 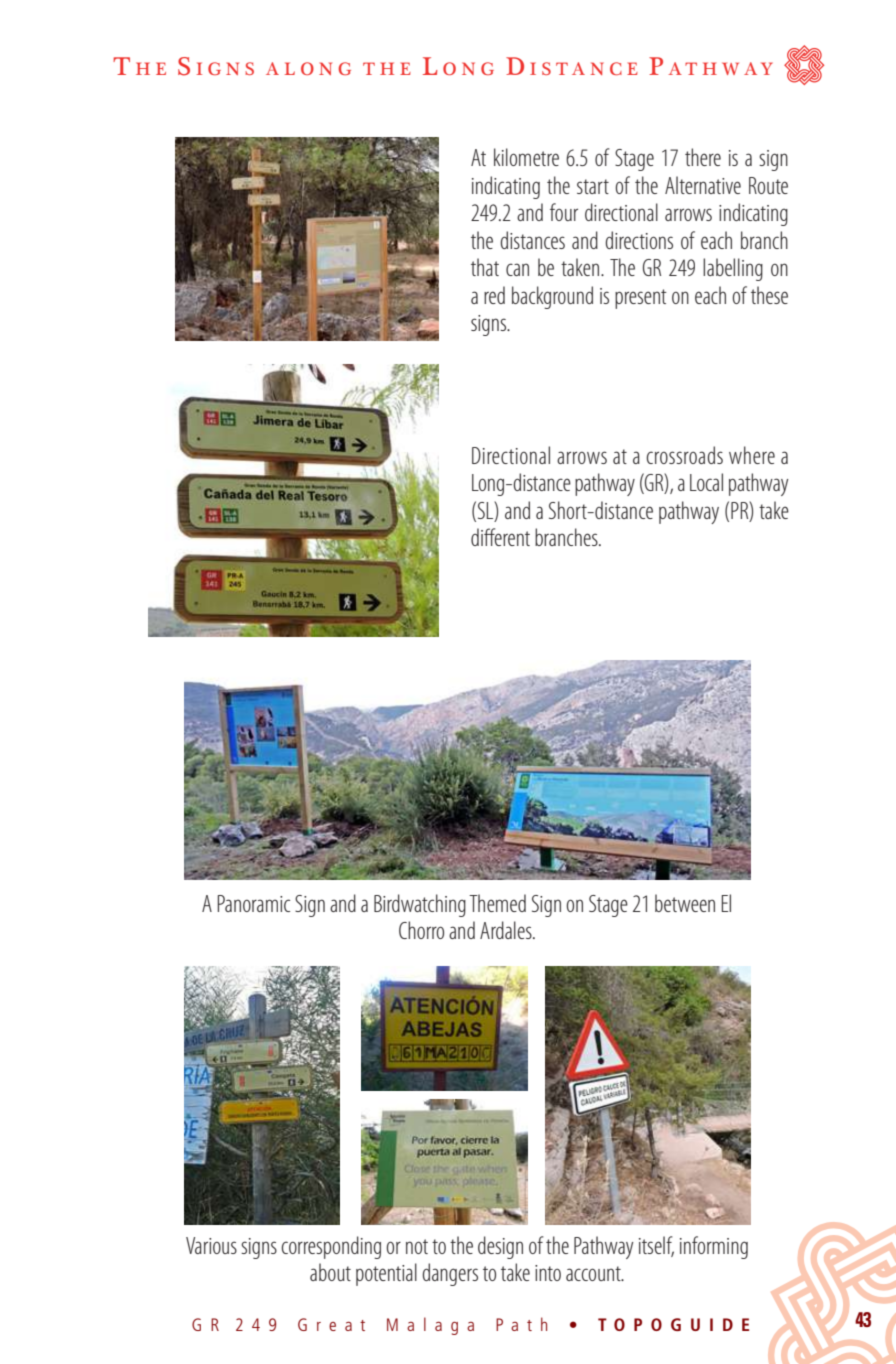 I want to click on Panoramic, so click(x=253, y=903).
